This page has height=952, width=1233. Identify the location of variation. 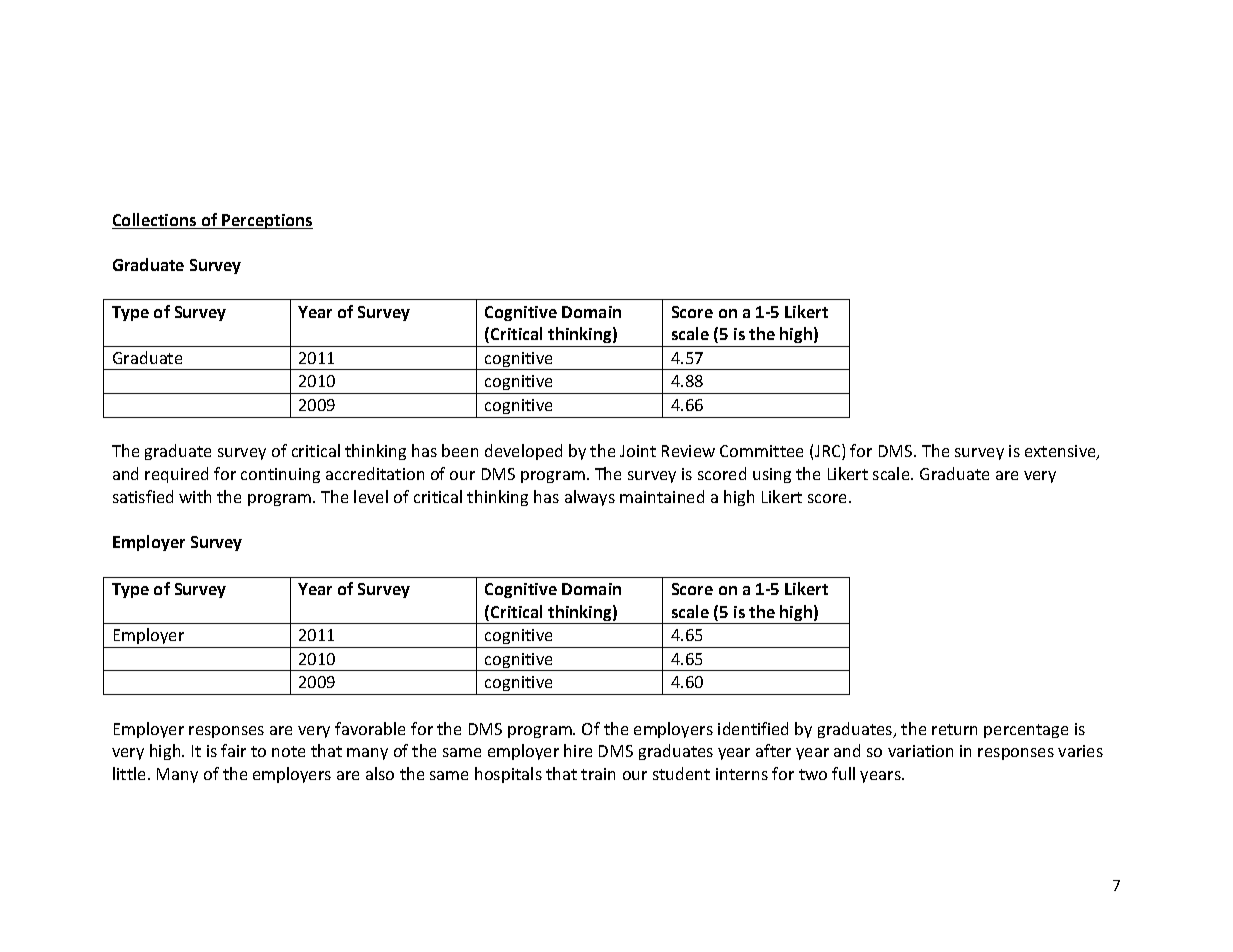
(920, 751).
